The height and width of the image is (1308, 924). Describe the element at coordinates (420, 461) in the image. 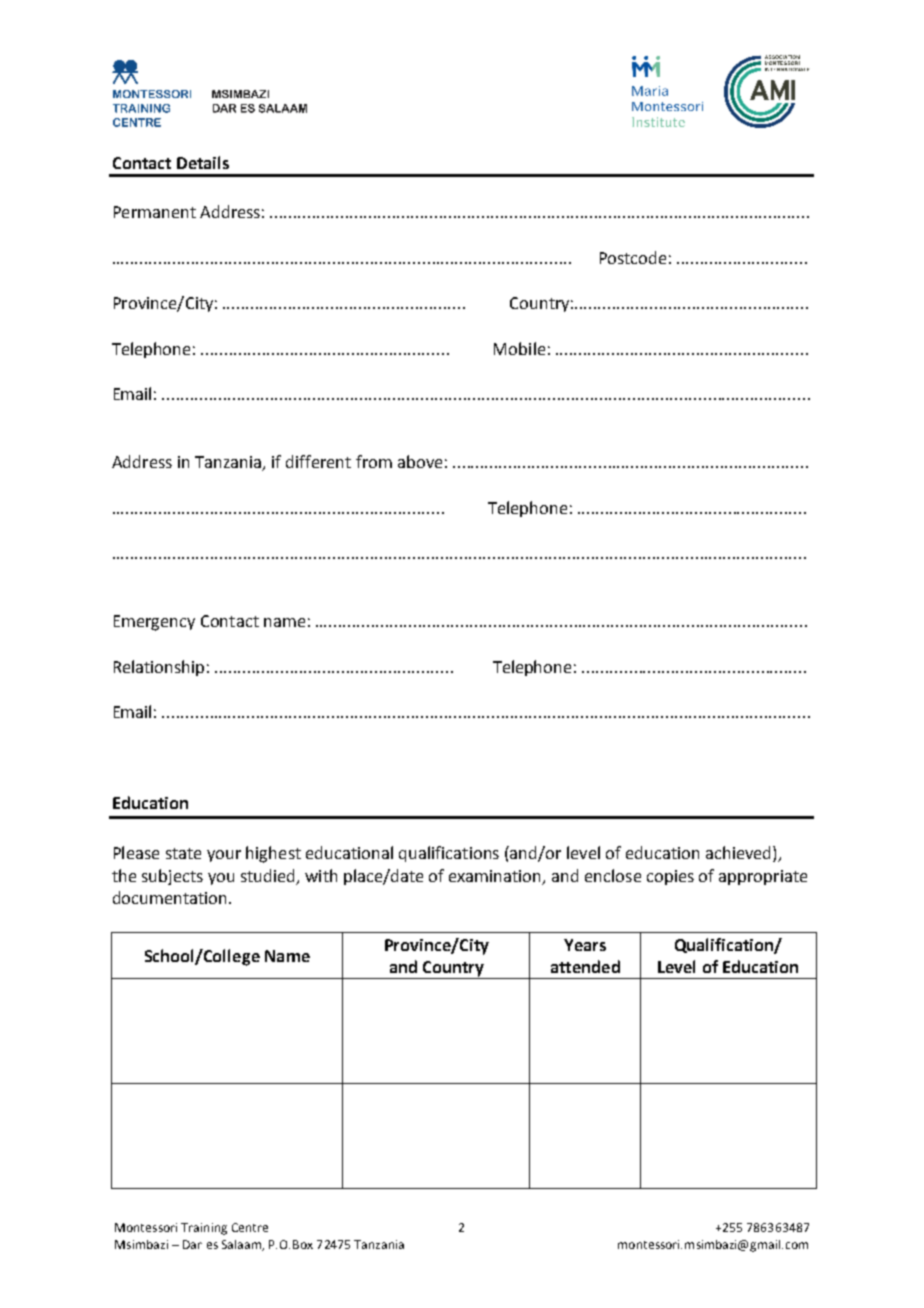

I see `above` at that location.
